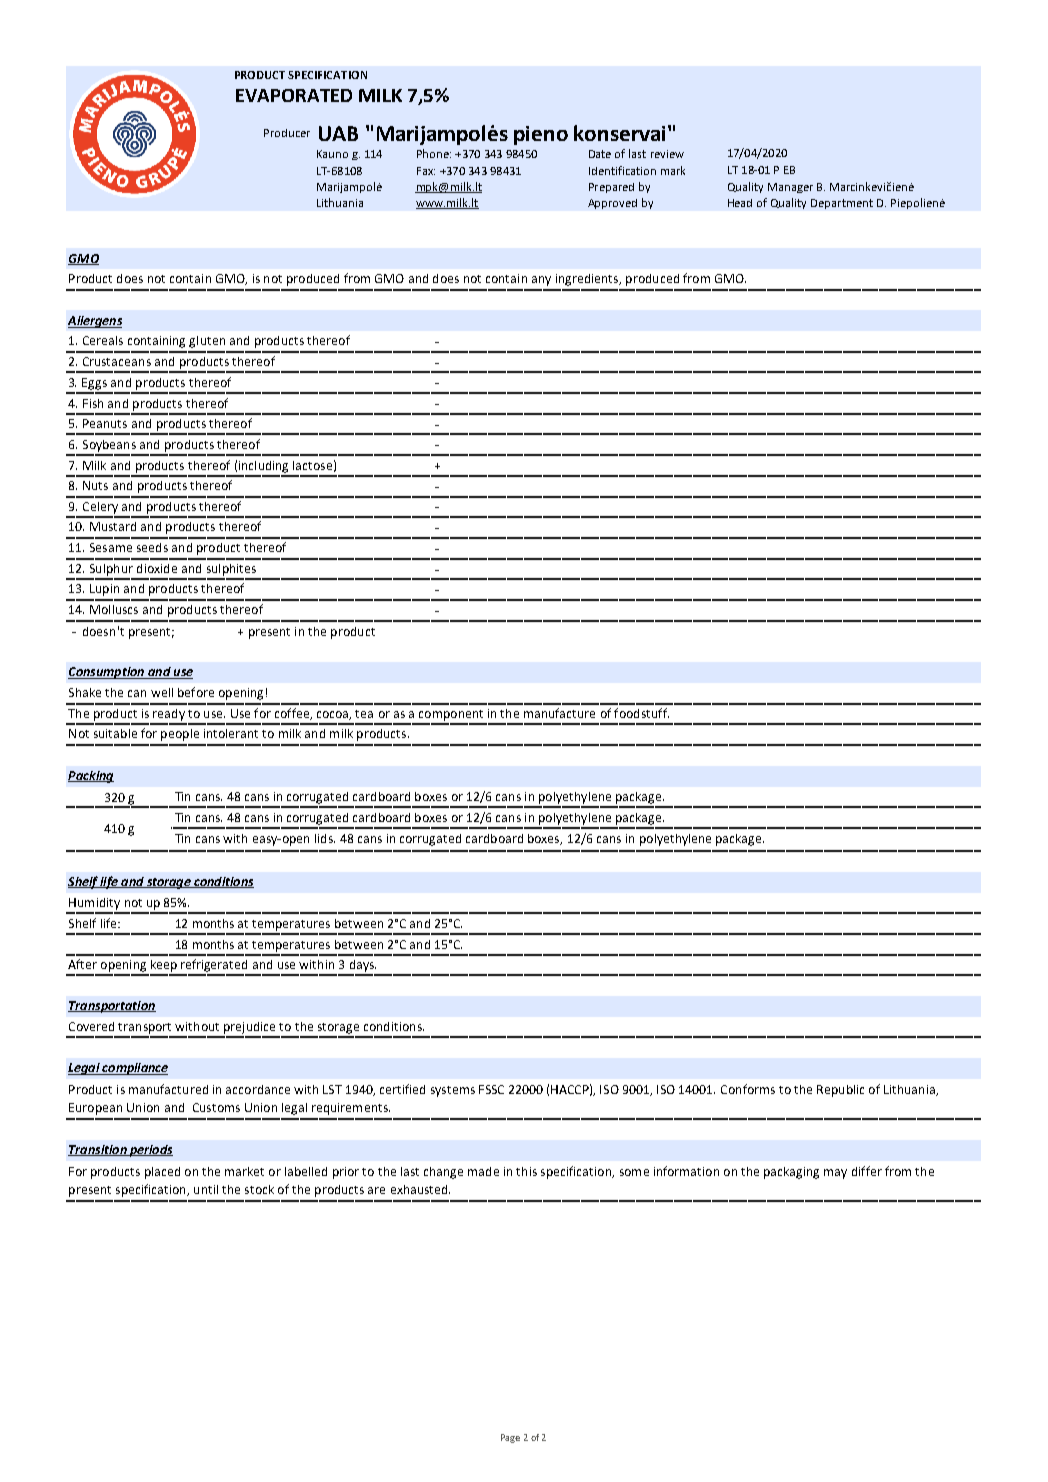 The width and height of the page is (1048, 1482). Describe the element at coordinates (748, 1089) in the page. I see `Conforms` at that location.
